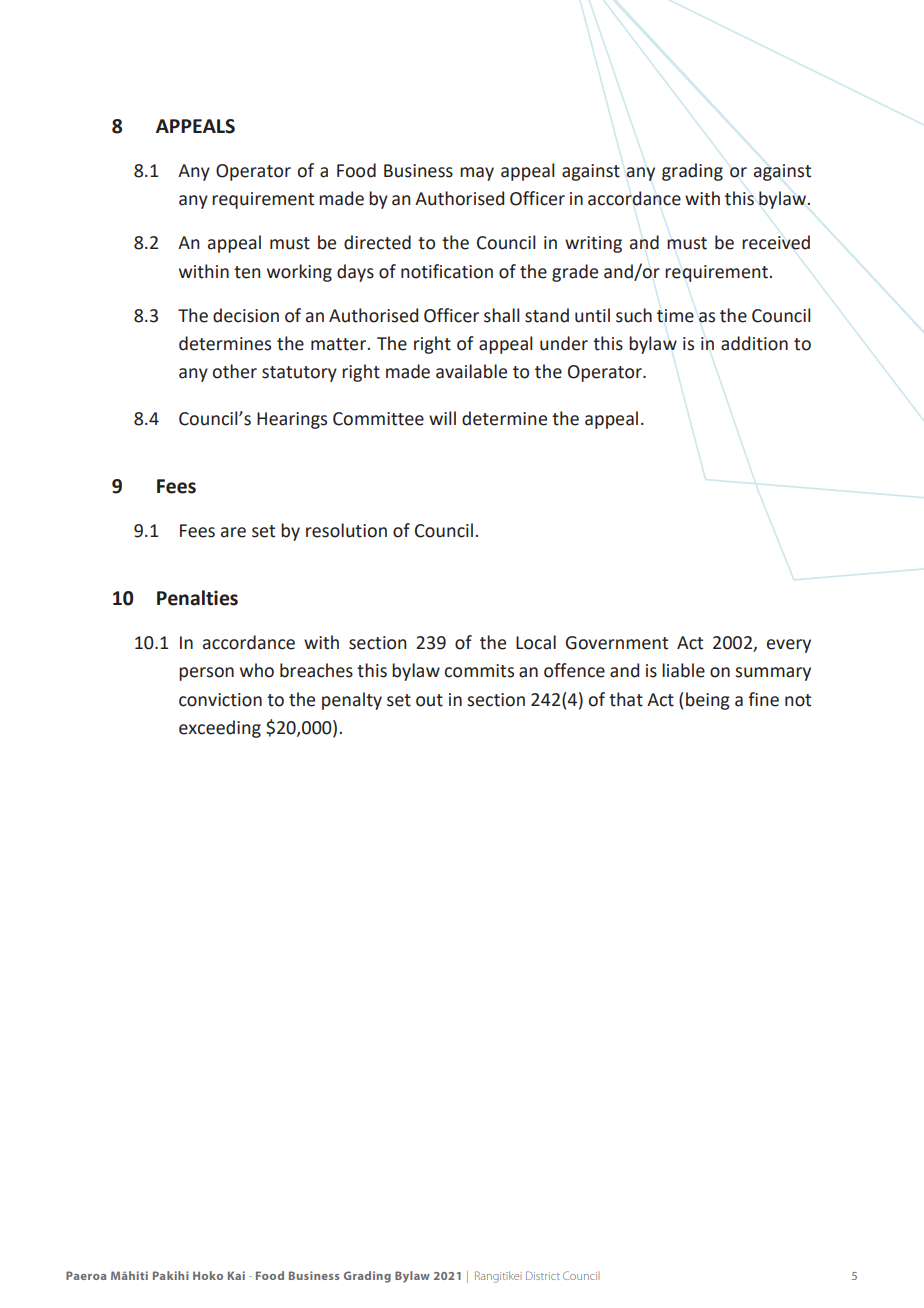 The width and height of the page is (924, 1308). I want to click on being, so click(708, 701).
